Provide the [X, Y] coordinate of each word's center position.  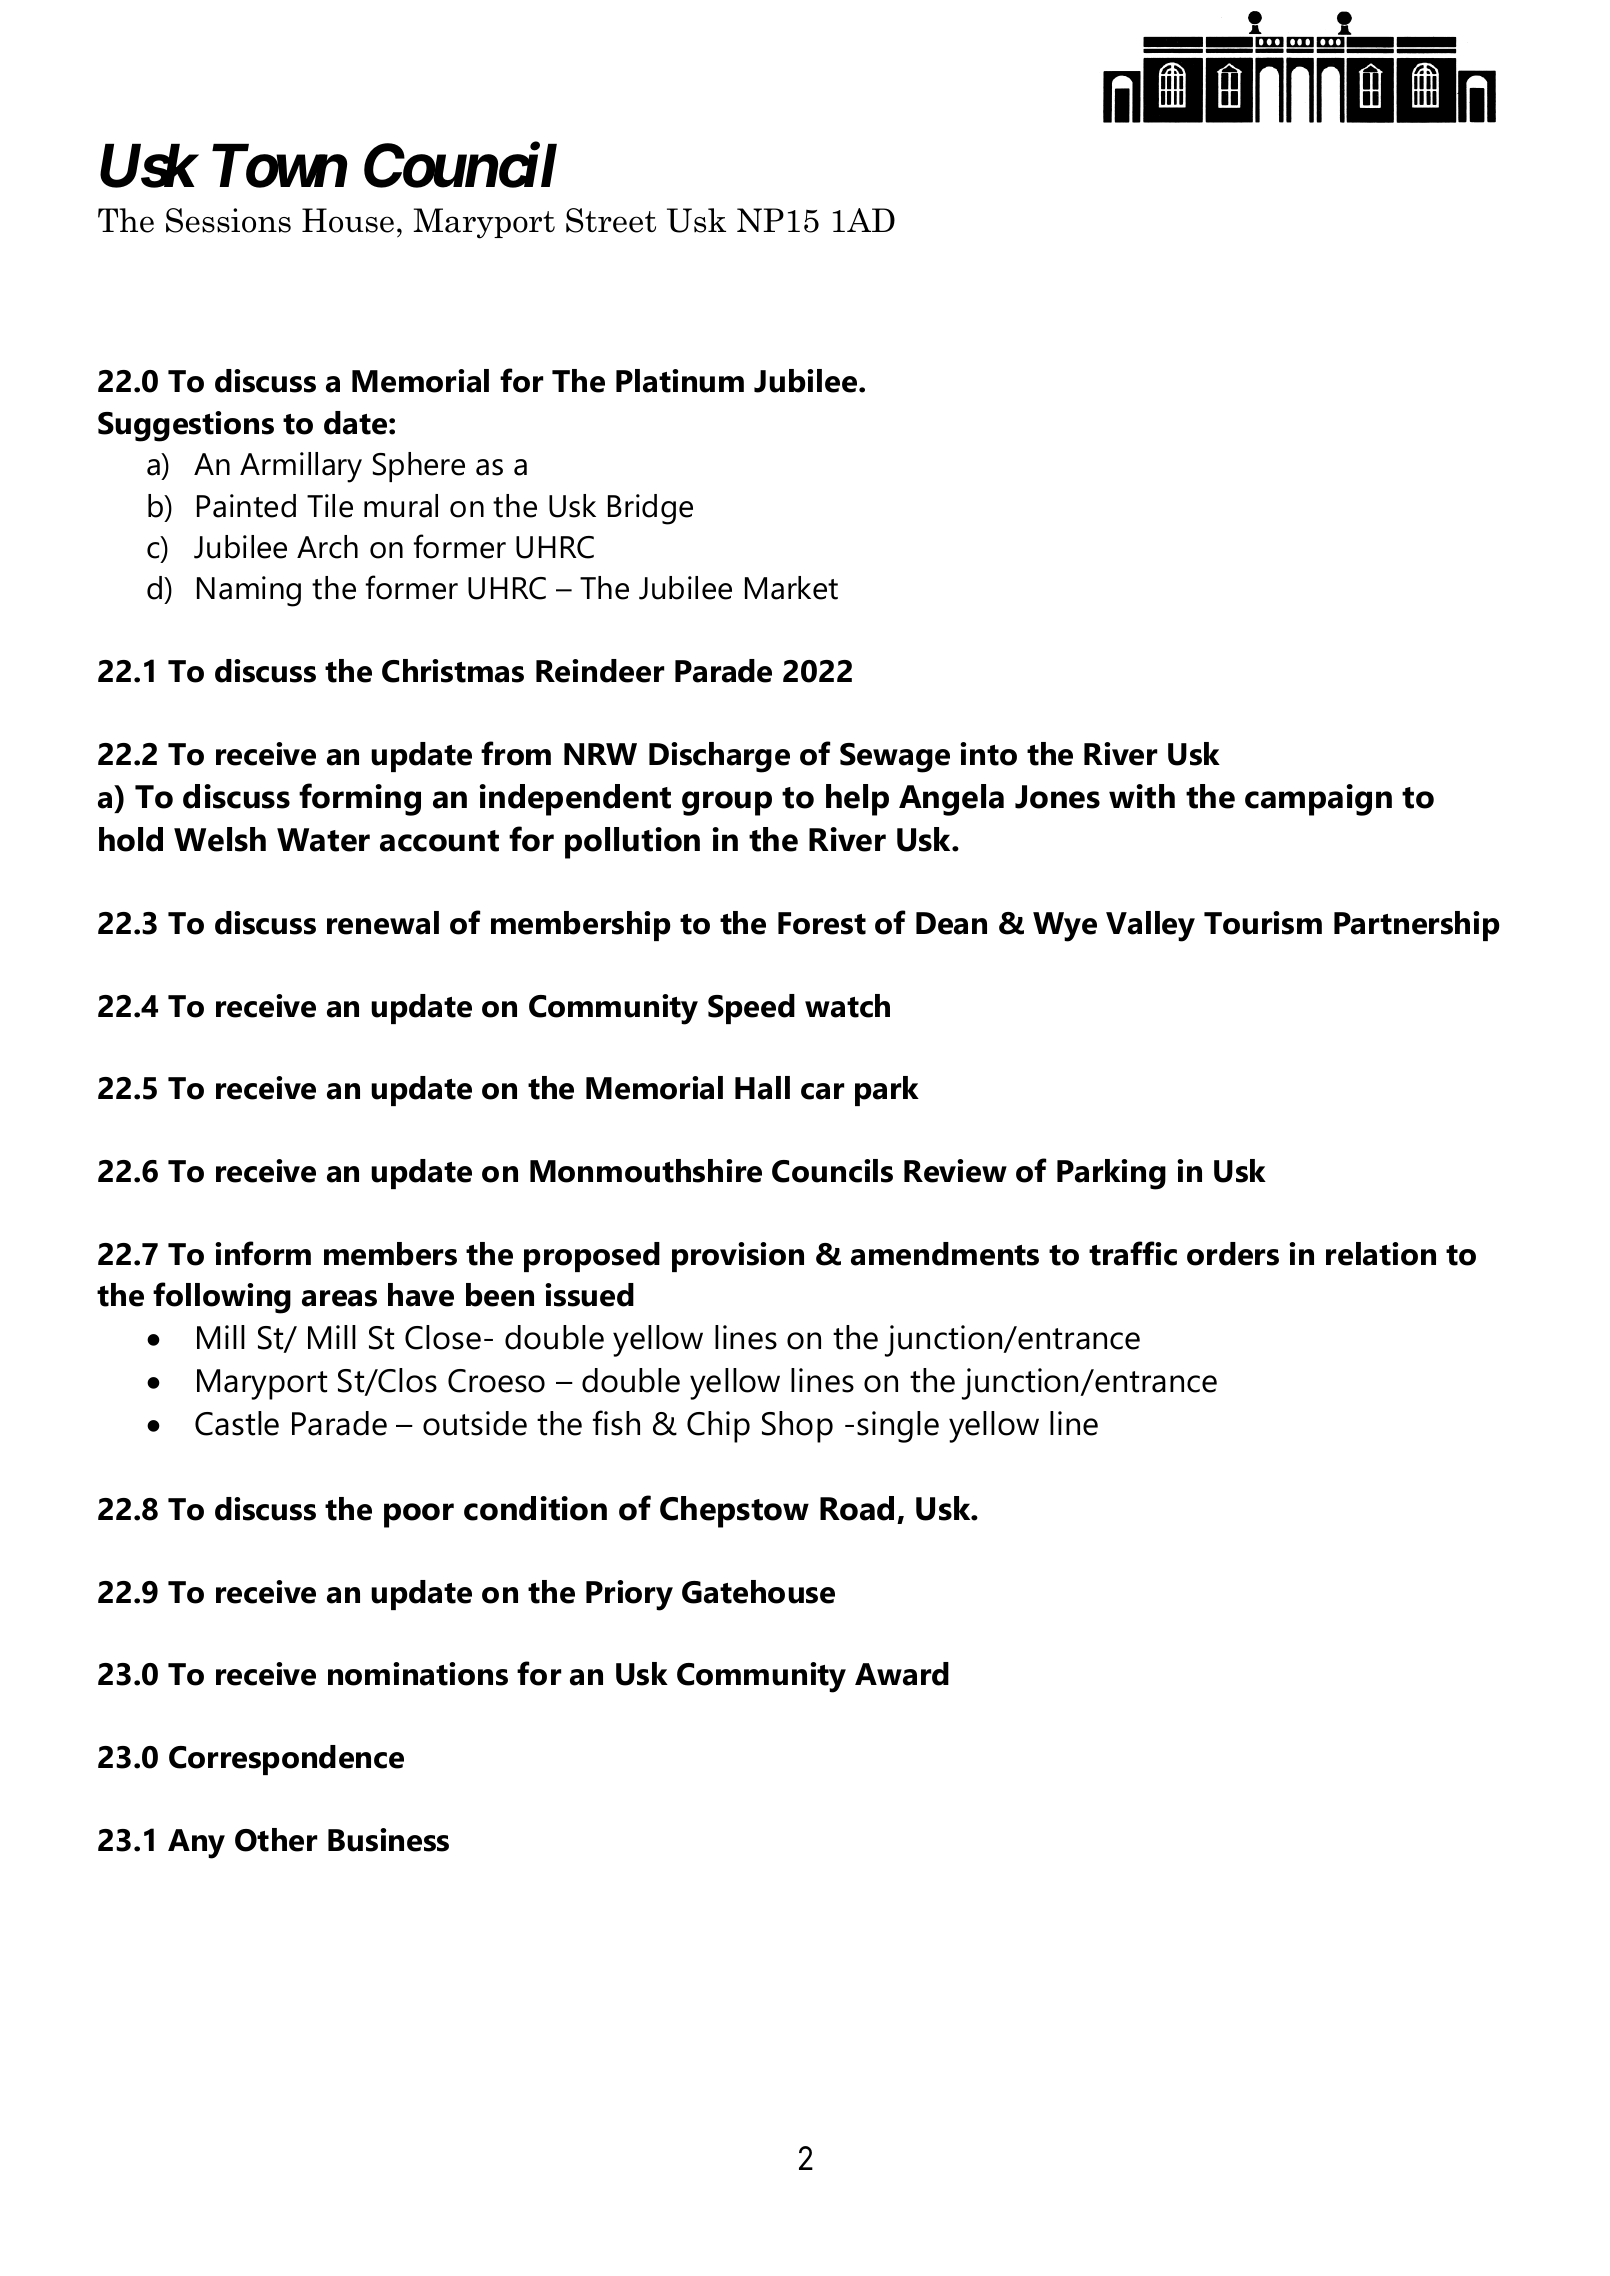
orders [1233, 1254]
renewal [383, 923]
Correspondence [286, 1760]
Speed [751, 1009]
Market [791, 588]
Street [611, 220]
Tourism [1263, 923]
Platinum [680, 381]
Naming [249, 591]
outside [475, 1423]
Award [902, 1674]
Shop [797, 1427]
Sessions [228, 220]
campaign [1318, 800]
